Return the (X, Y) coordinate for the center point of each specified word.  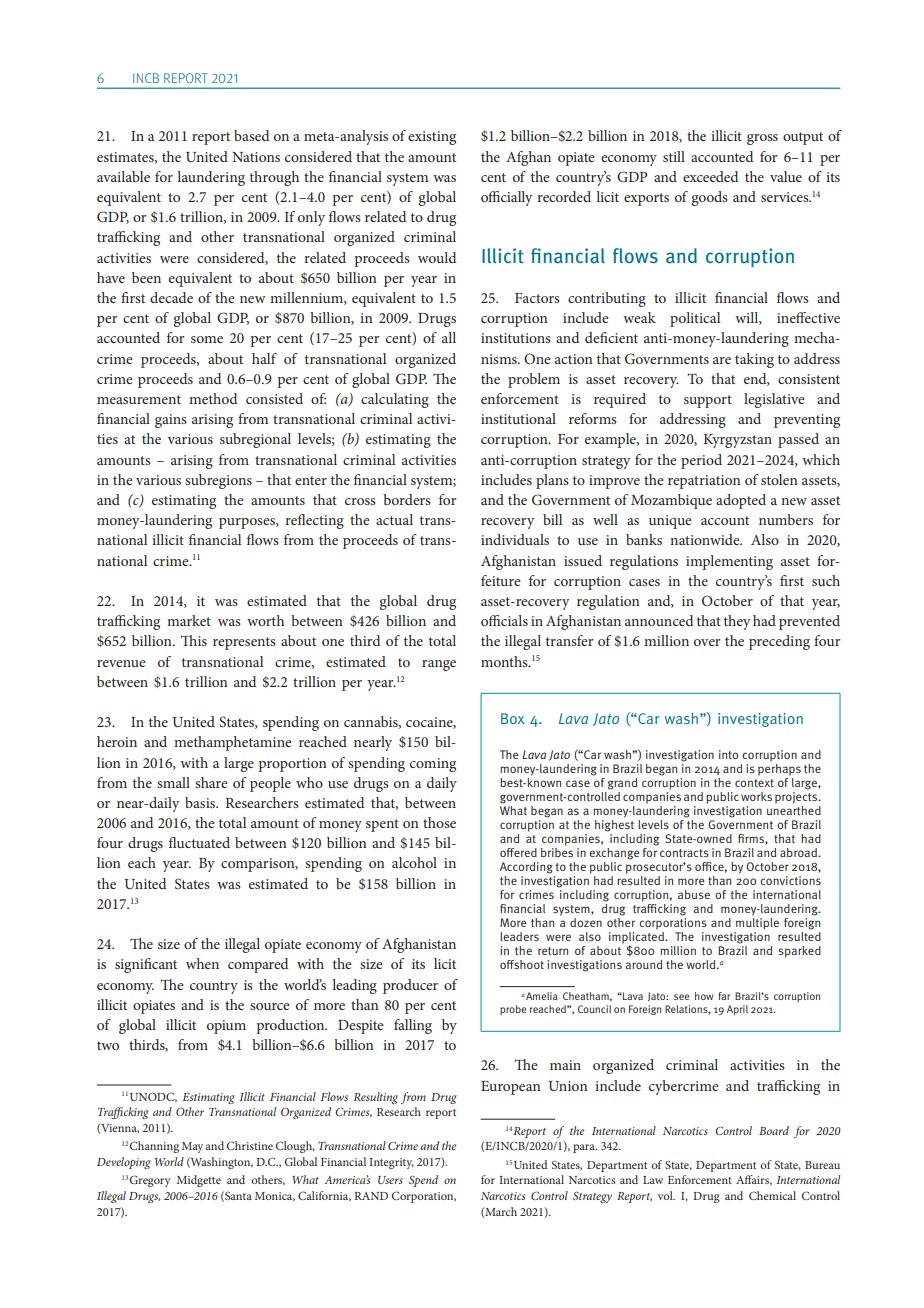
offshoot (522, 964)
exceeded (710, 176)
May (192, 1147)
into (728, 754)
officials (504, 620)
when (202, 963)
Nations (256, 157)
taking (754, 360)
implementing (729, 562)
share (211, 782)
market (189, 620)
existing (432, 138)
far (724, 996)
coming (433, 765)
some (207, 339)
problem (534, 380)
